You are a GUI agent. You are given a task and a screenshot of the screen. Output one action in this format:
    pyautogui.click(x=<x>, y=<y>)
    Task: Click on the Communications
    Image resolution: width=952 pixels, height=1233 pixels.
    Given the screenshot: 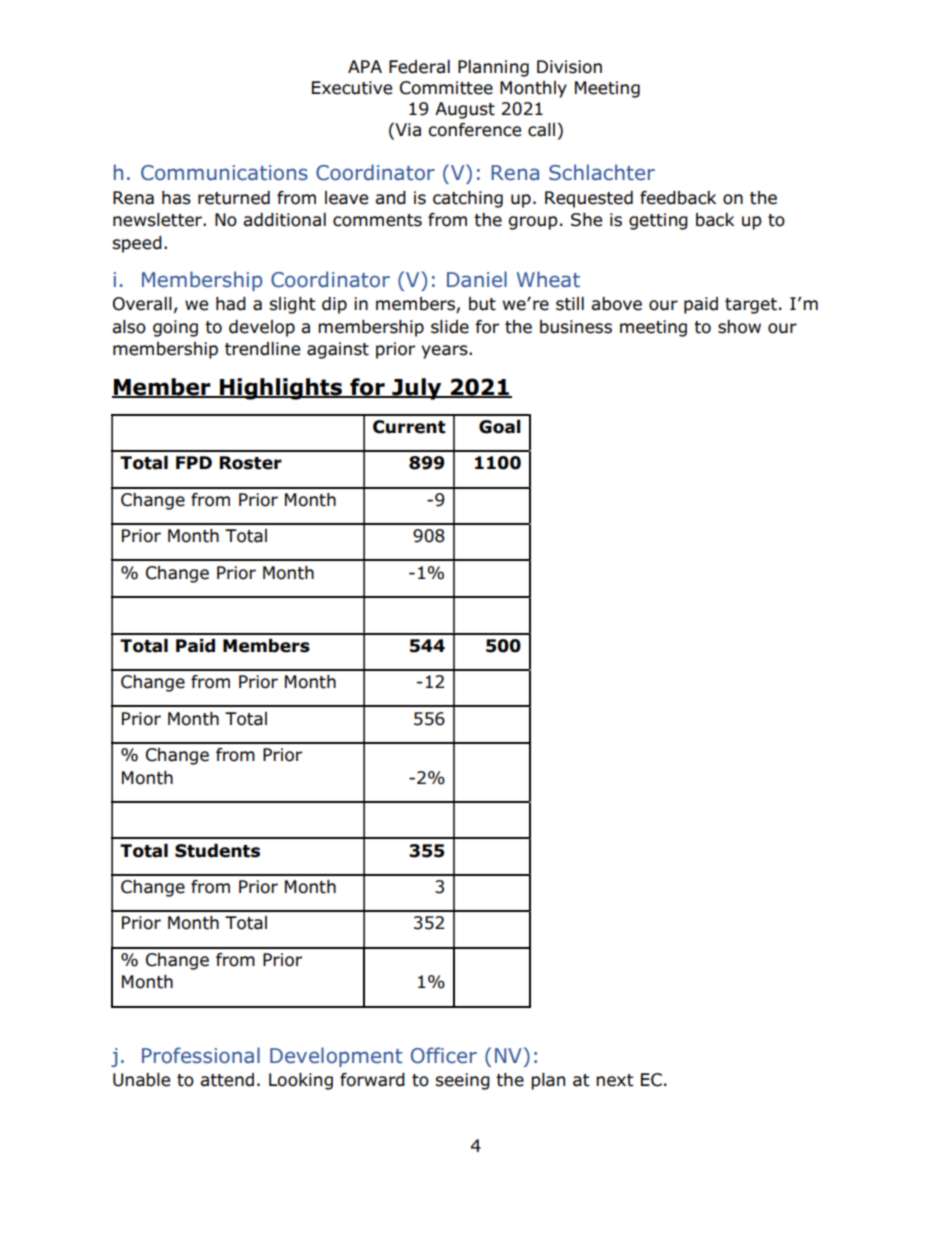 What is the action you would take?
    pyautogui.click(x=224, y=173)
